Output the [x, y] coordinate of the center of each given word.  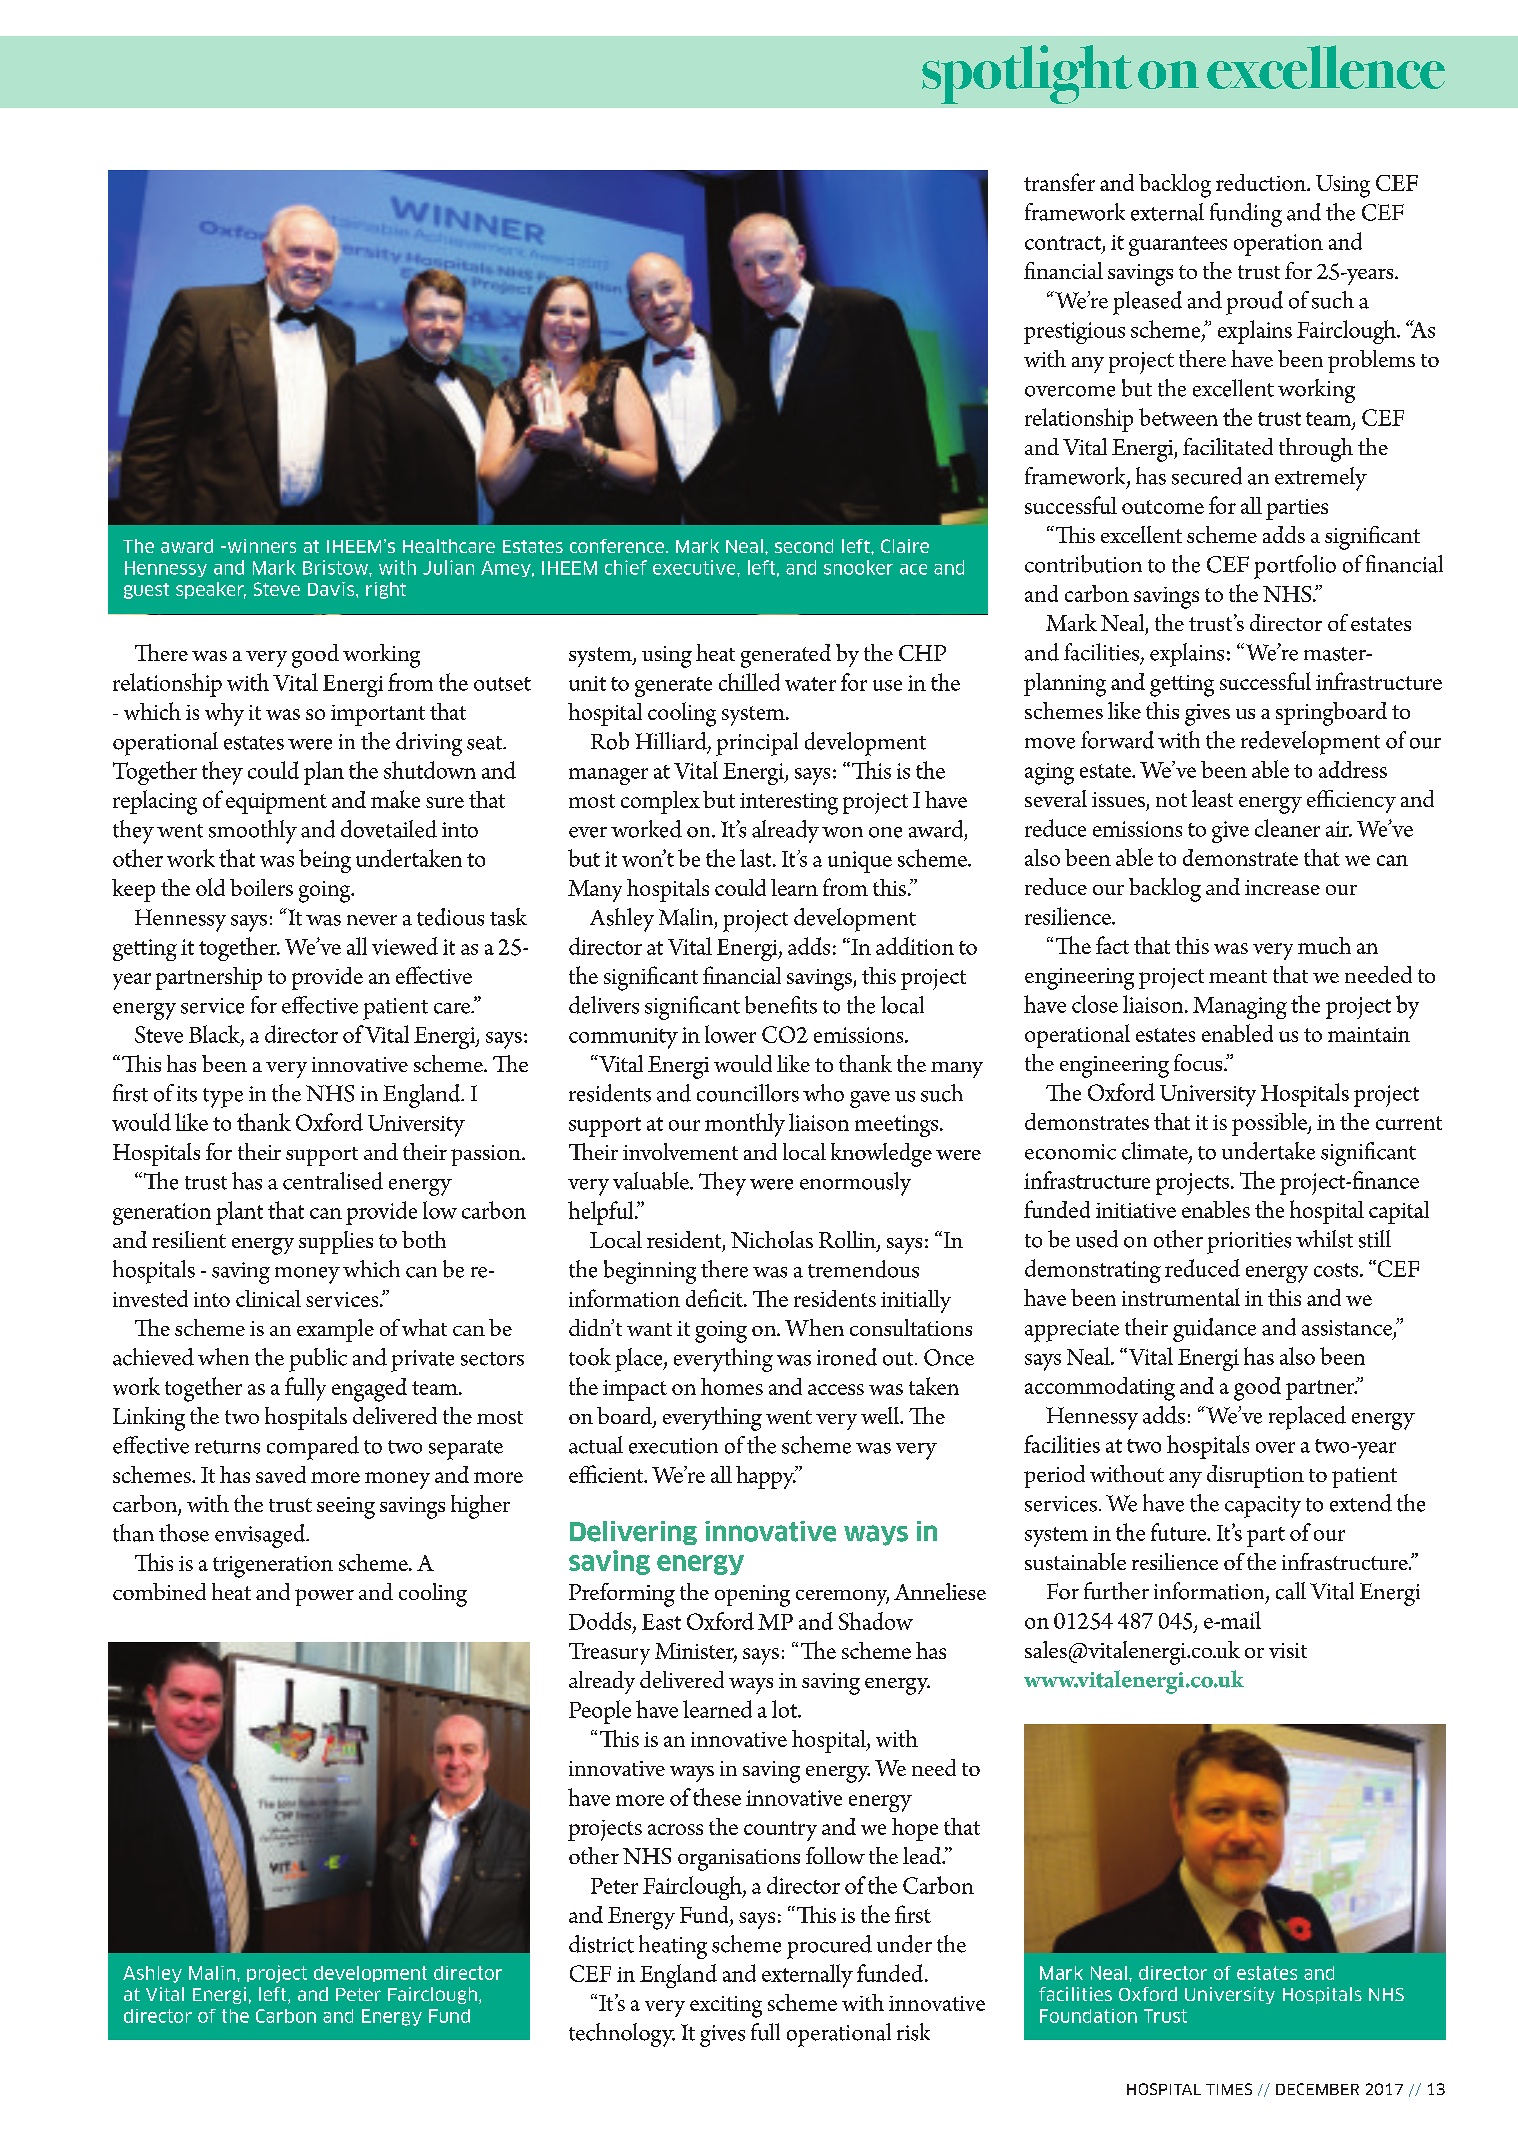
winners [260, 546]
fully [305, 1389]
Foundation [1088, 2016]
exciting [726, 2007]
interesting [789, 804]
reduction [1262, 182]
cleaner [1287, 828]
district [601, 1944]
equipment [276, 803]
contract [1063, 243]
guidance [1214, 1330]
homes [732, 1386]
